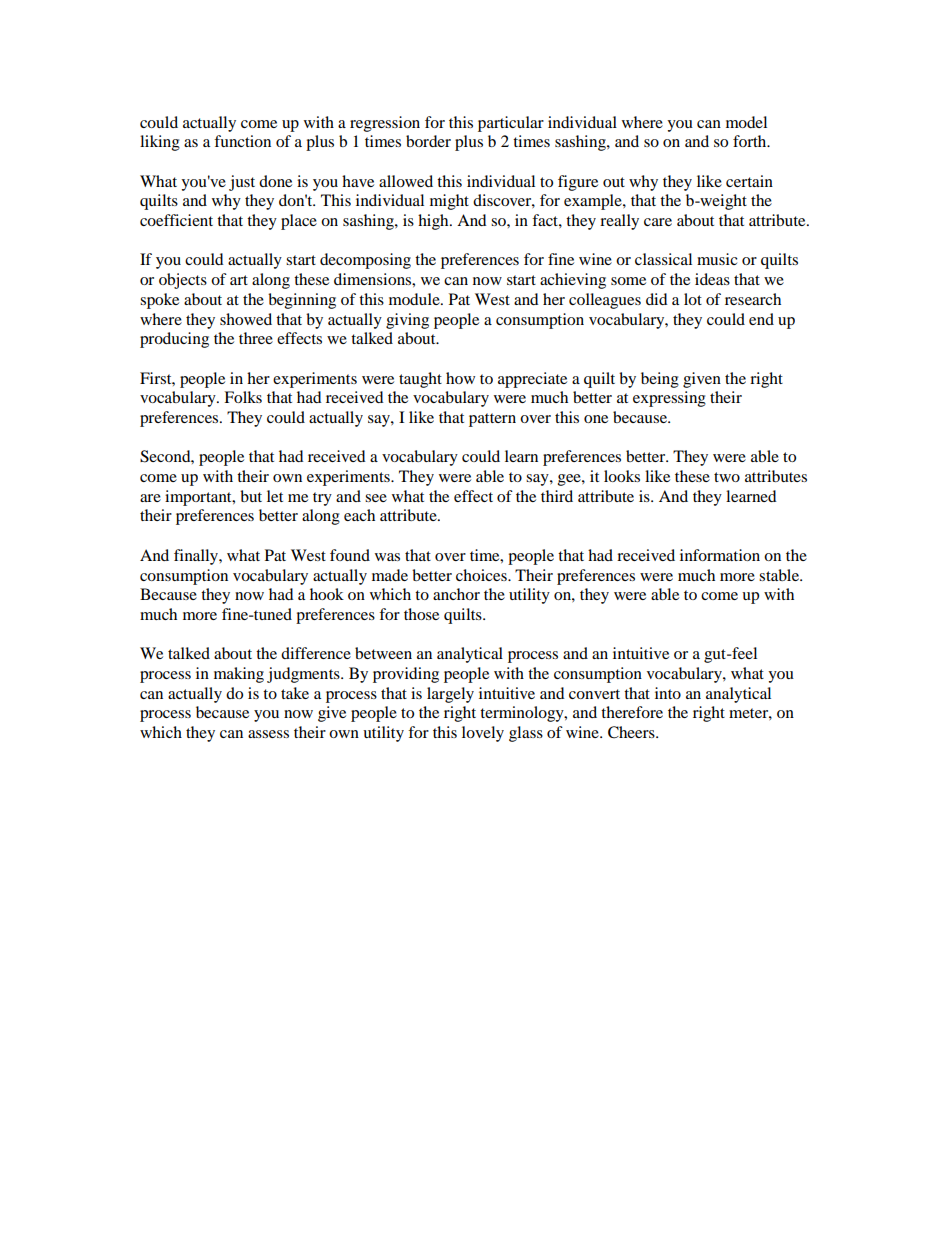 The width and height of the image is (952, 1233). I want to click on assess, so click(268, 734).
